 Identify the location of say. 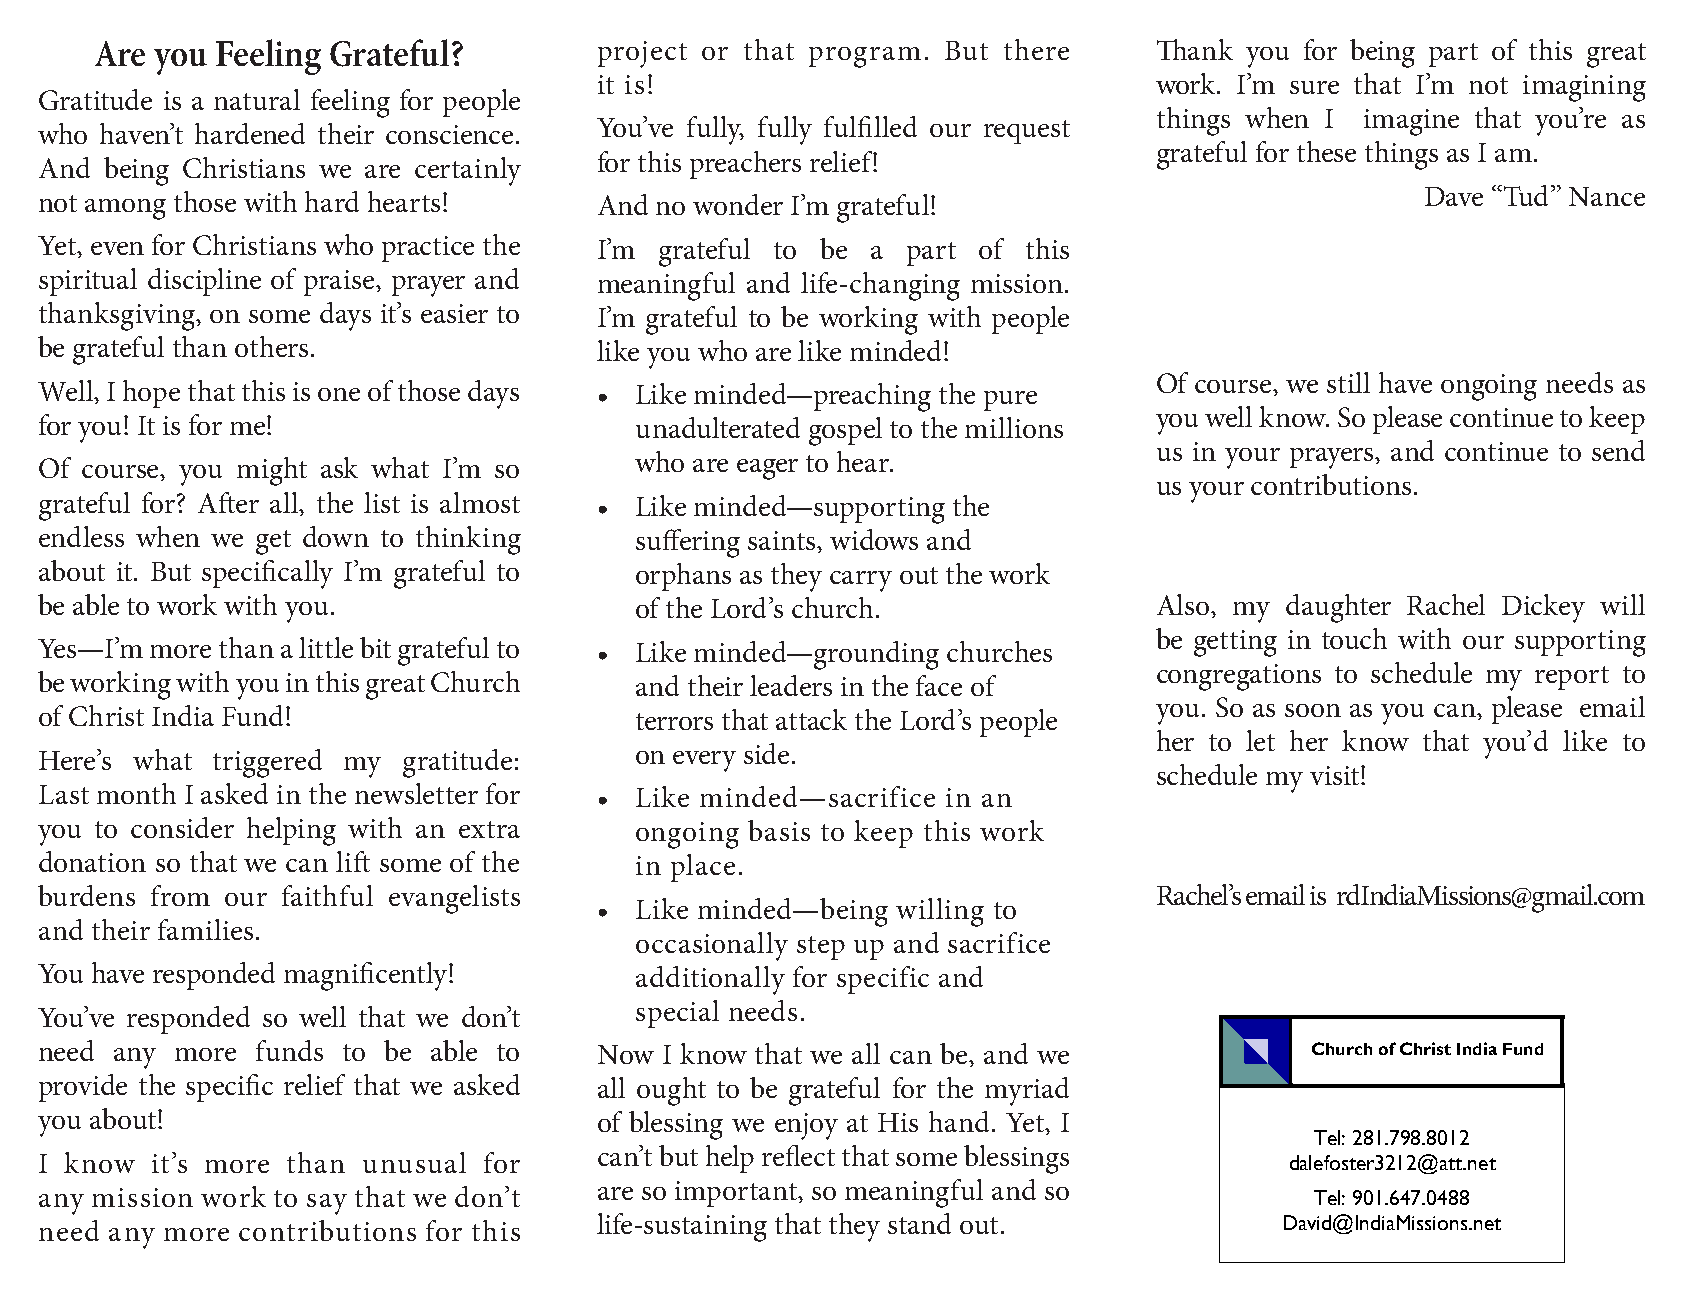
(327, 1204).
